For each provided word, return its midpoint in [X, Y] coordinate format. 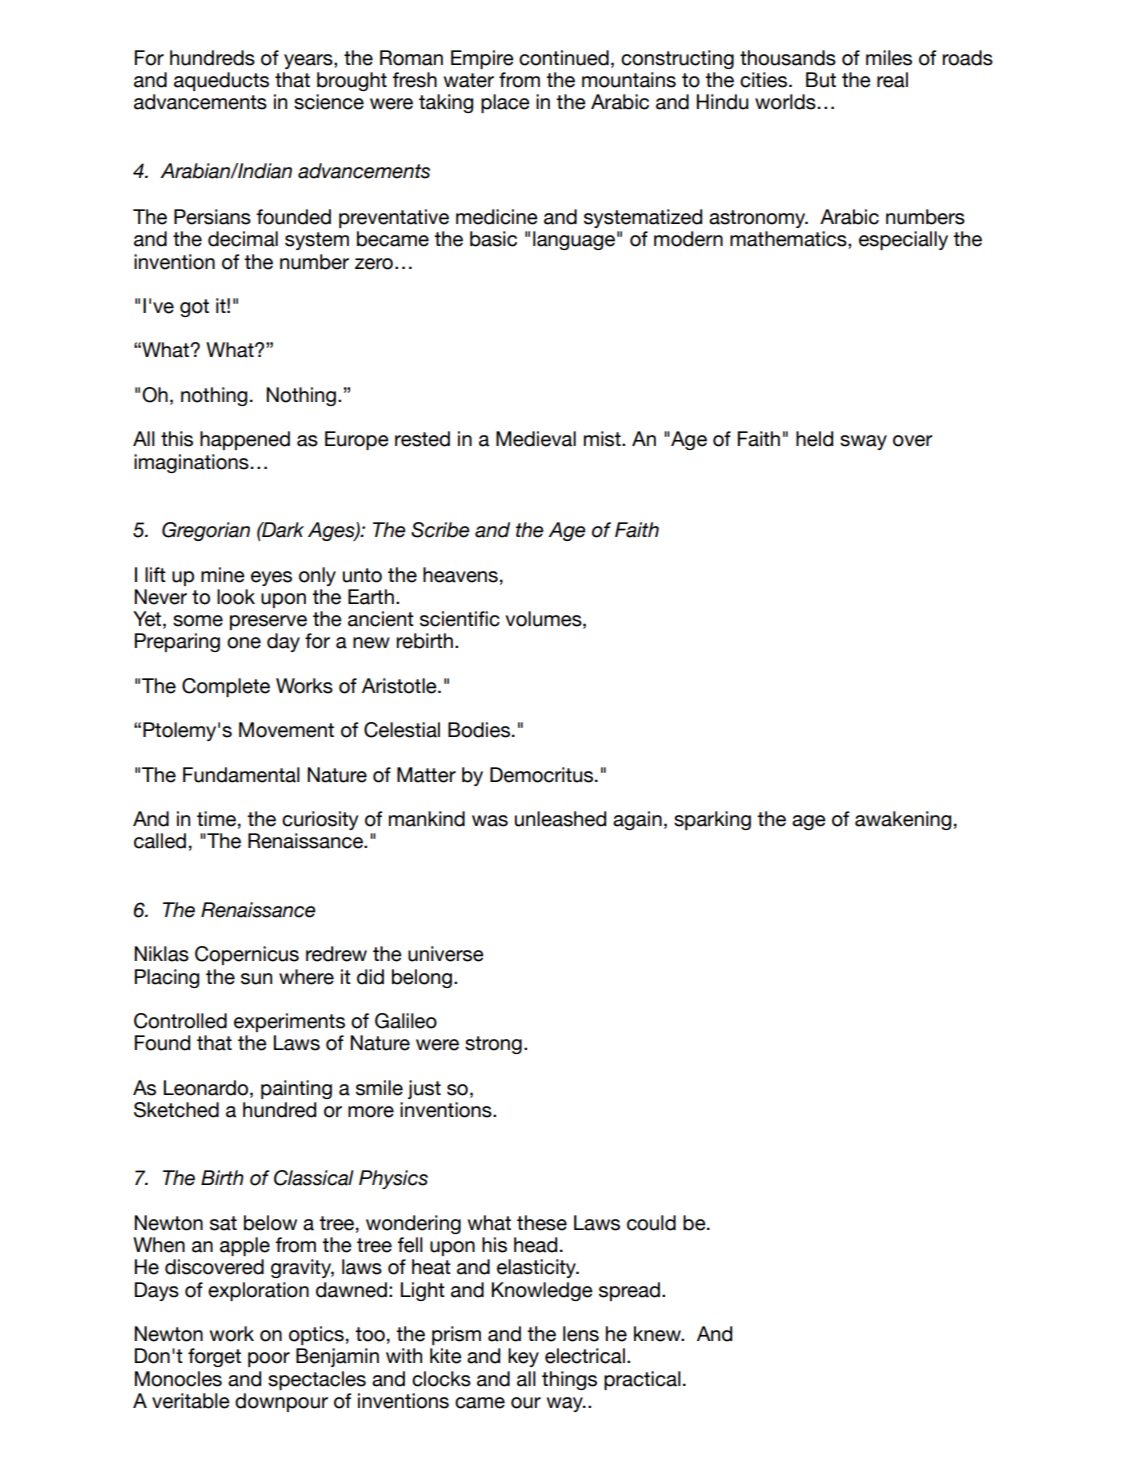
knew [658, 1334]
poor [269, 1359]
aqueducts [221, 81]
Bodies [479, 730]
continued [564, 58]
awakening [903, 820]
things [569, 1380]
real [892, 80]
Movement [286, 730]
